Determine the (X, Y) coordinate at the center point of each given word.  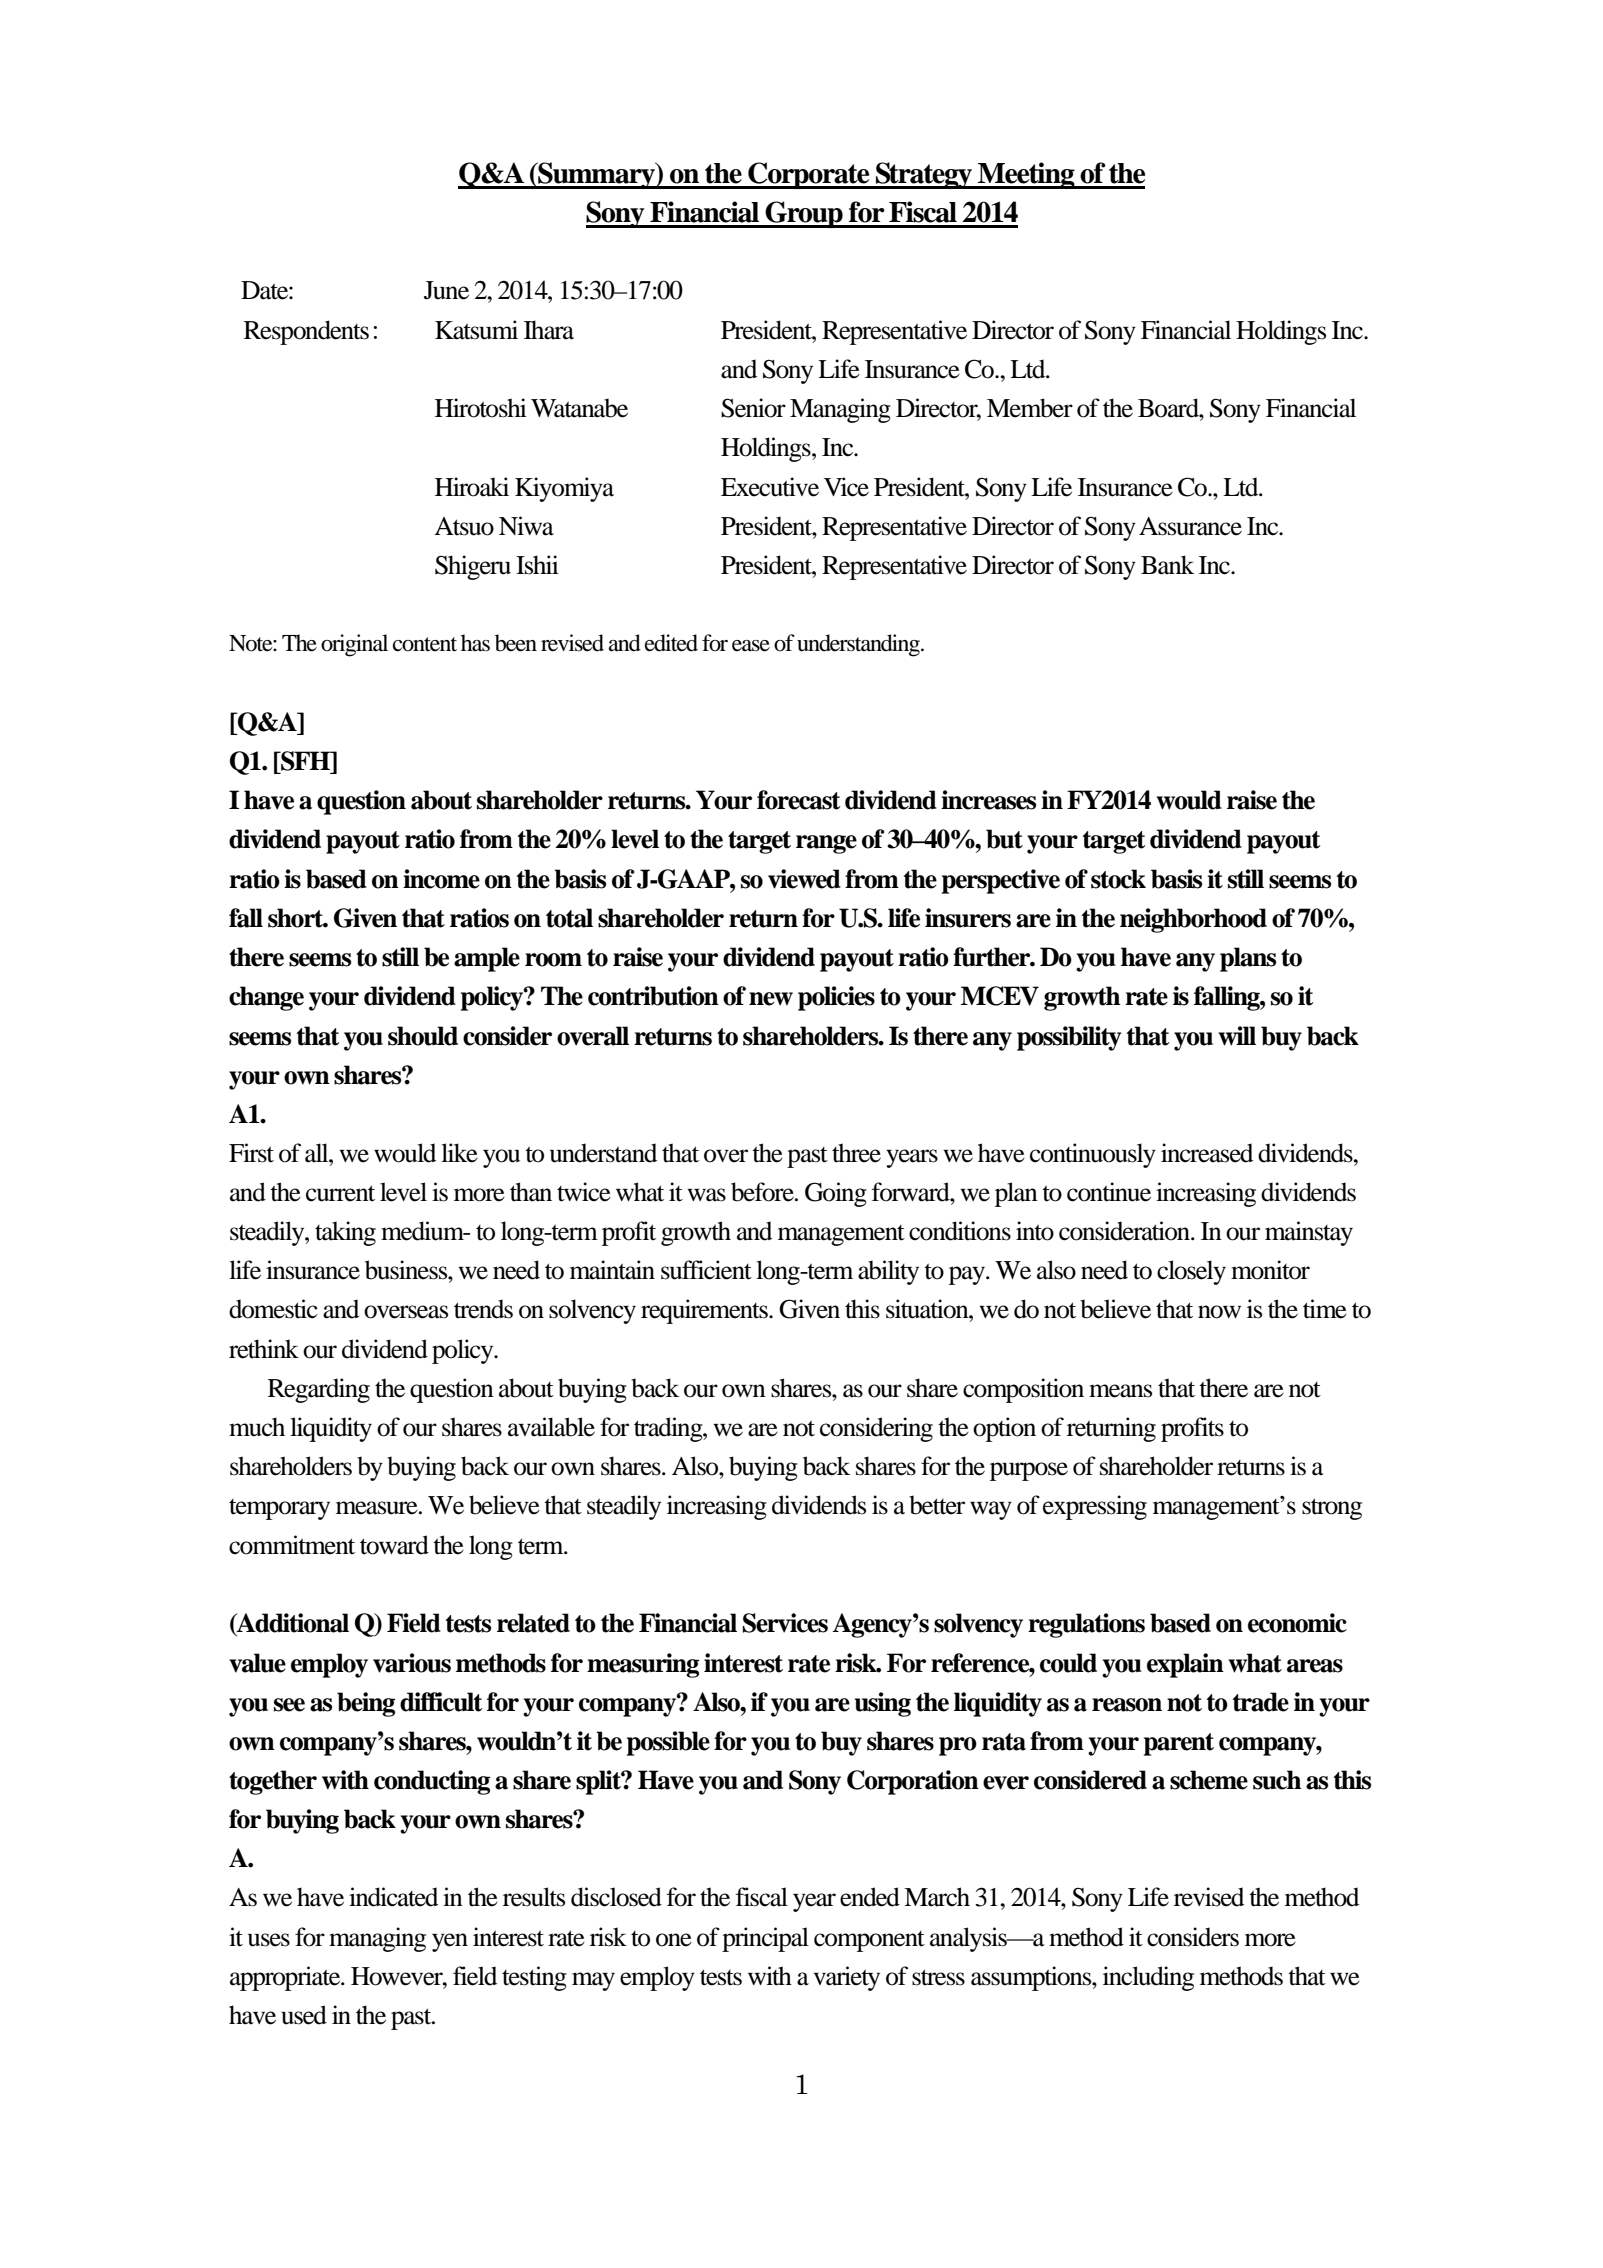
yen (450, 1942)
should (423, 1036)
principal (765, 1939)
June (446, 290)
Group (804, 214)
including (1148, 1978)
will (1237, 1036)
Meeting (1026, 175)
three (856, 1153)
